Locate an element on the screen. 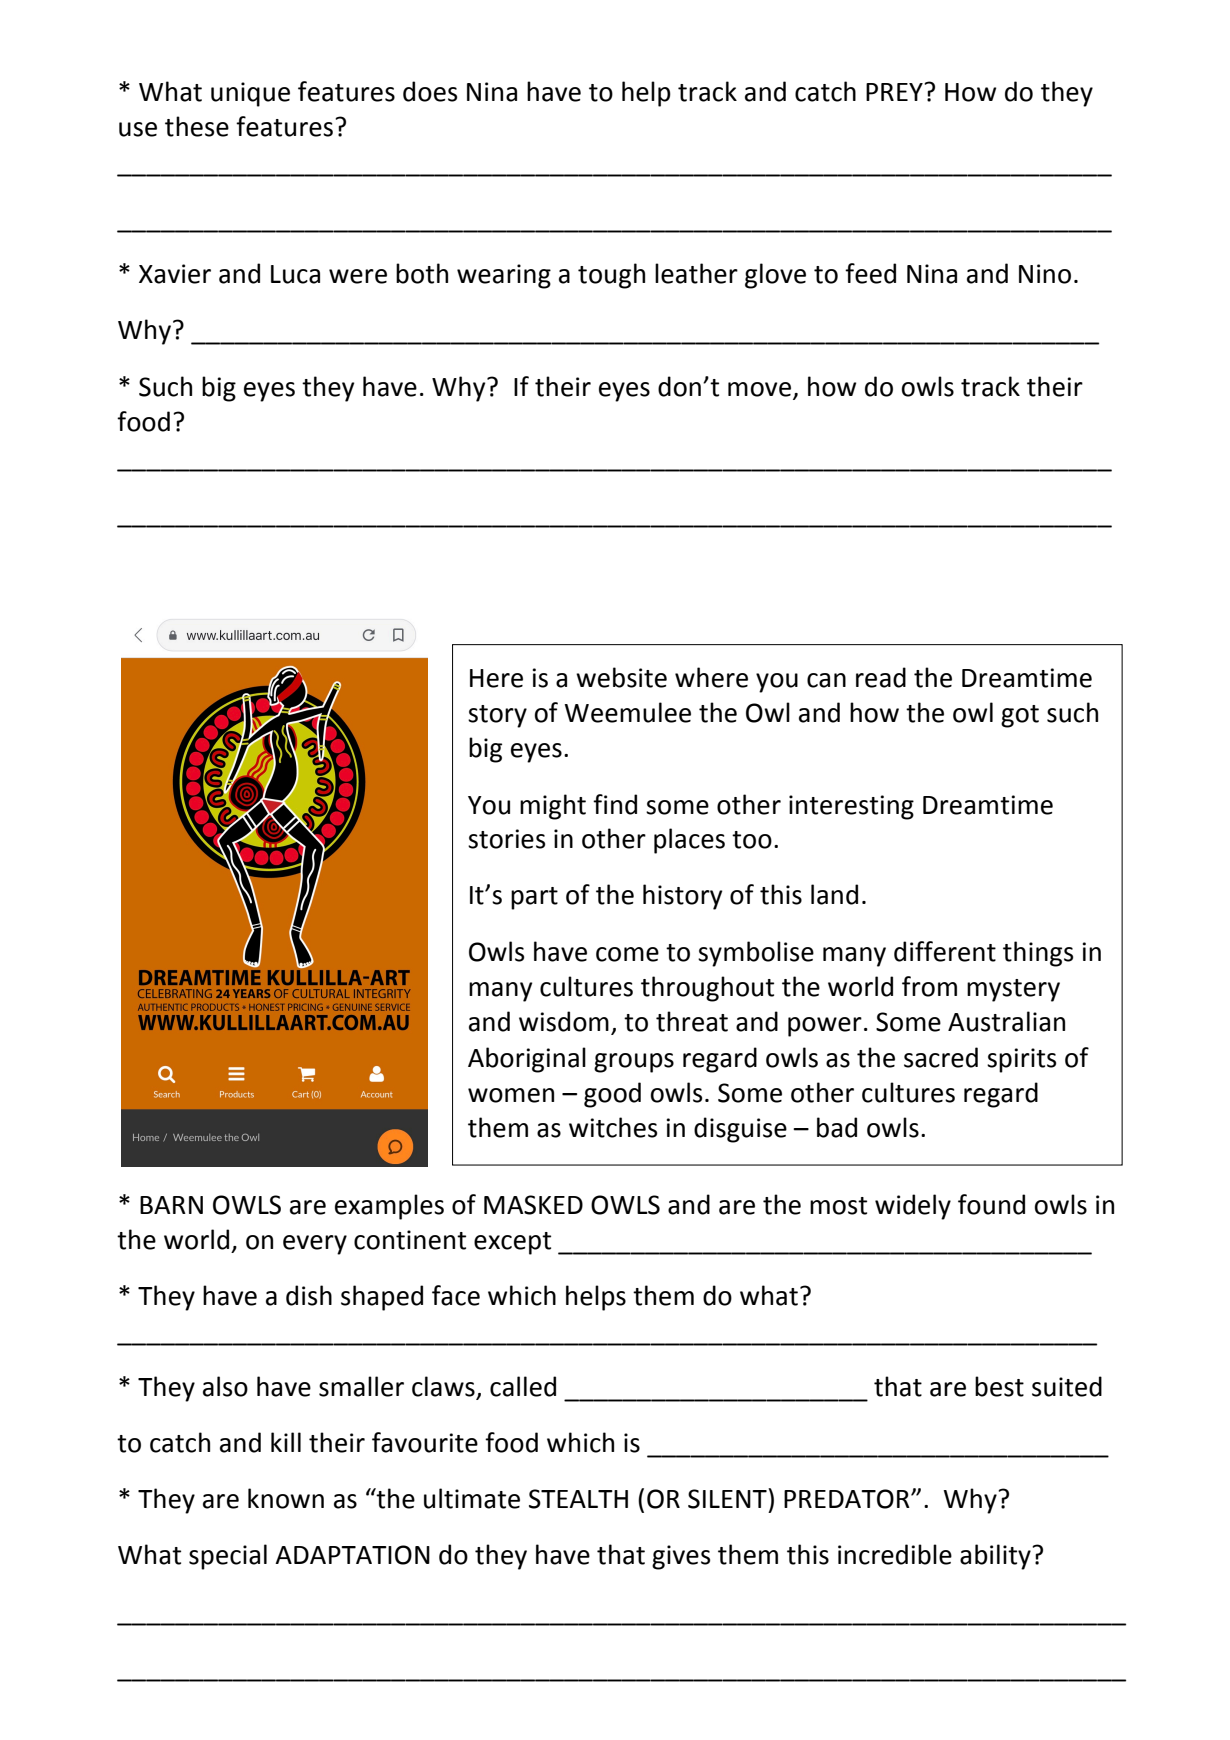  tough is located at coordinates (611, 276).
